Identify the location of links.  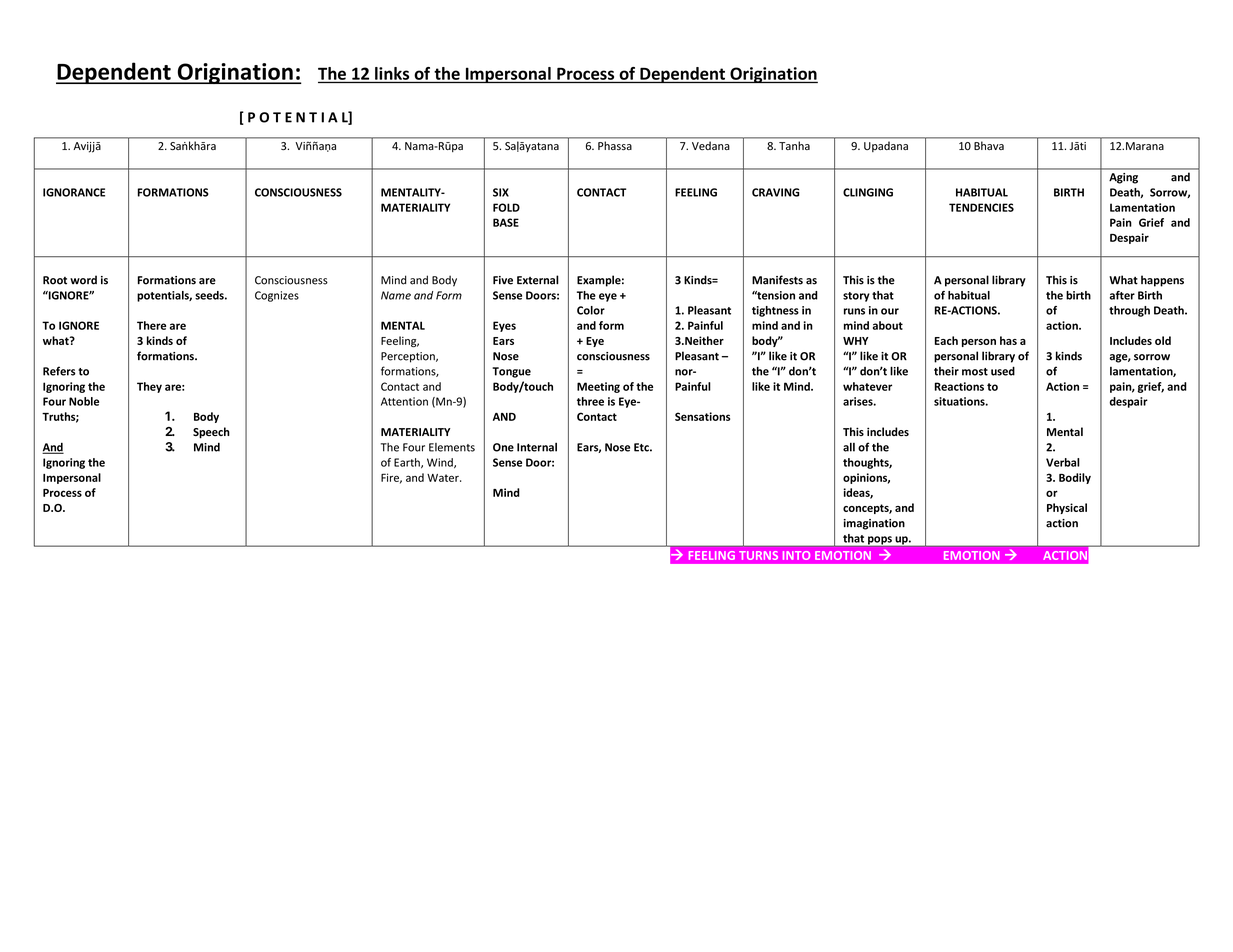
(392, 73).
